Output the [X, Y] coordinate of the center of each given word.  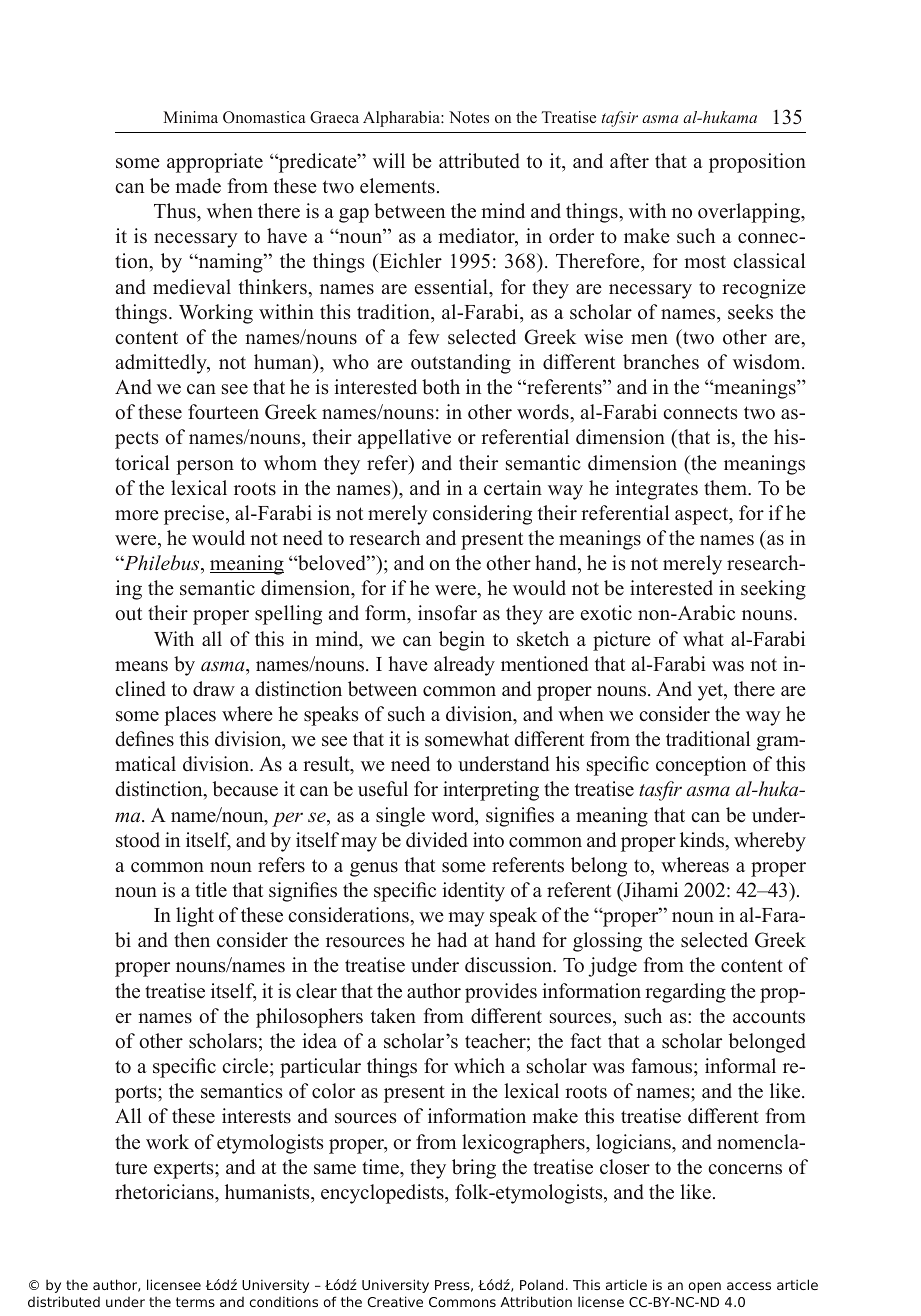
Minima [190, 117]
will [389, 160]
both [441, 387]
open [704, 1287]
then [192, 940]
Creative [395, 1301]
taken [393, 1016]
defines [144, 739]
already [464, 666]
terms [195, 1302]
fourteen [223, 412]
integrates [656, 490]
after [629, 161]
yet [712, 692]
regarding [685, 993]
